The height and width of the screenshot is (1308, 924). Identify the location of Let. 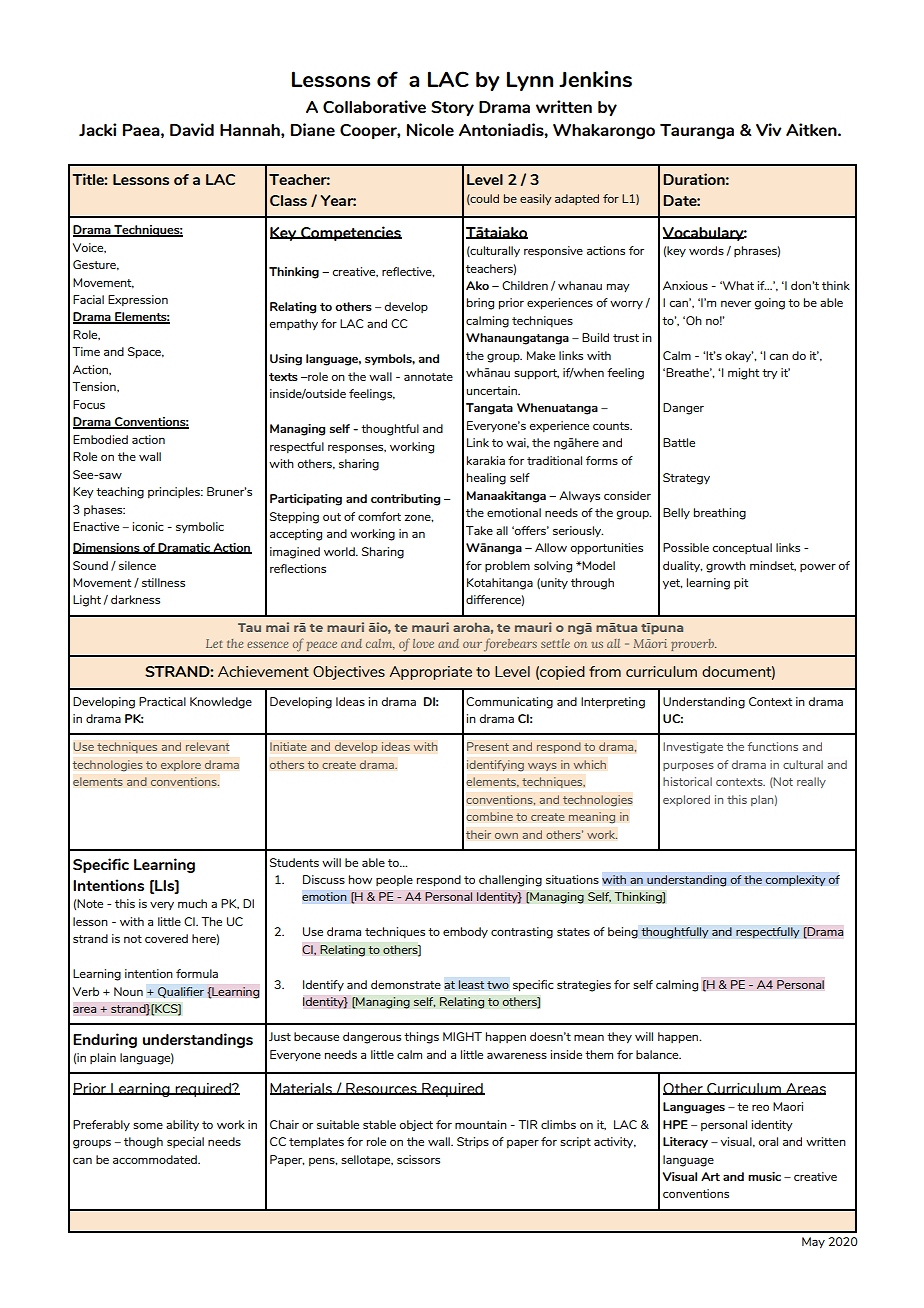
(214, 643).
